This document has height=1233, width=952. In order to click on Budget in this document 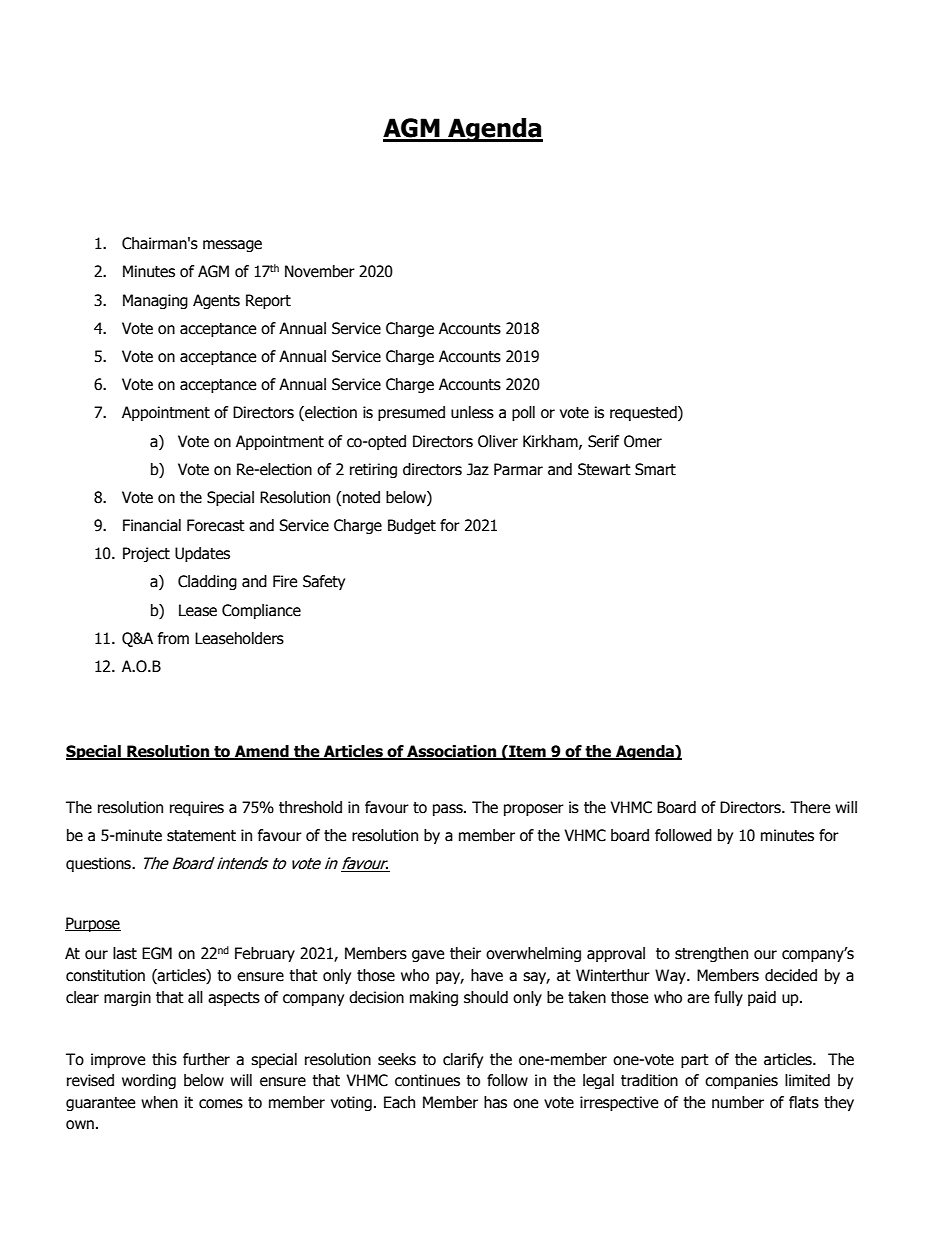, I will do `click(412, 526)`.
